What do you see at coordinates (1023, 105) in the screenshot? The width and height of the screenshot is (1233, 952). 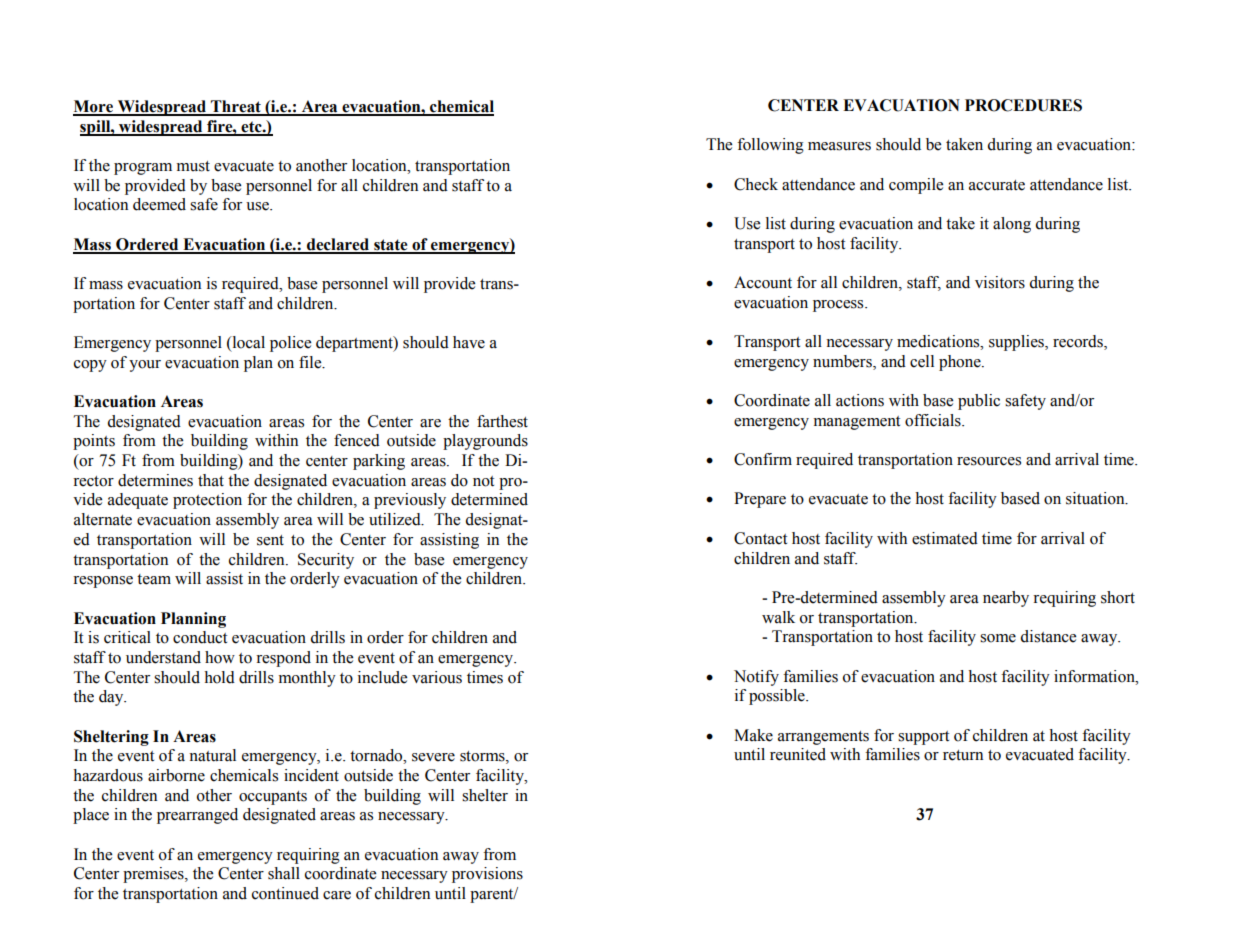 I see `PROCEDURES` at bounding box center [1023, 105].
